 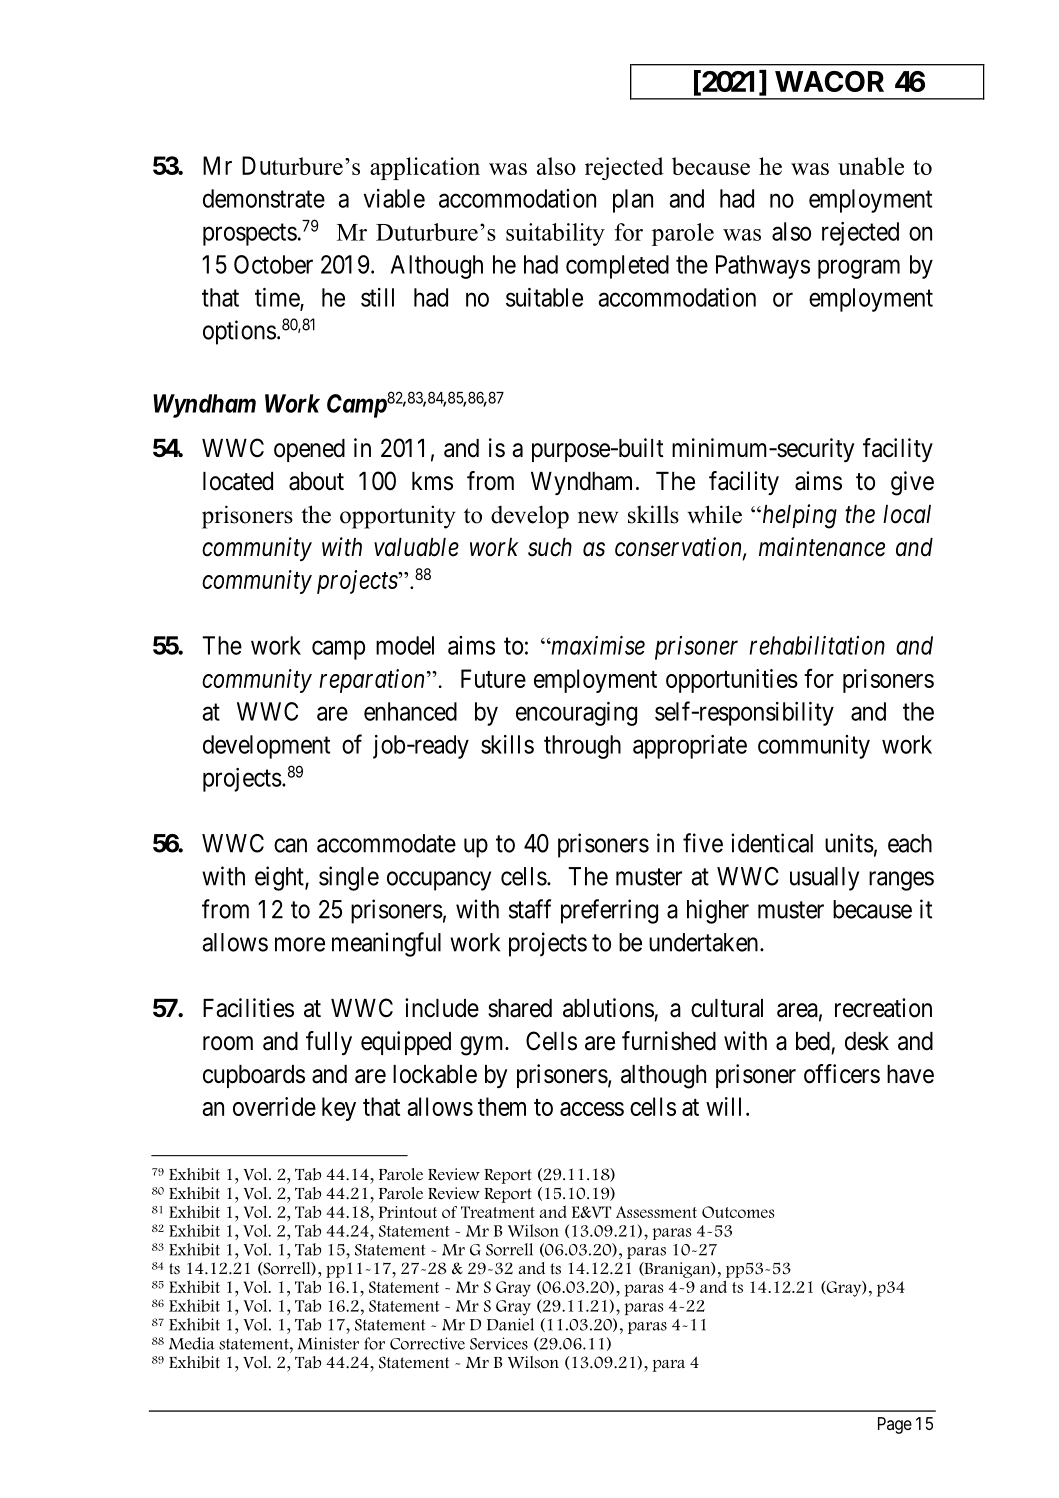 What do you see at coordinates (871, 166) in the document?
I see `unable` at bounding box center [871, 166].
